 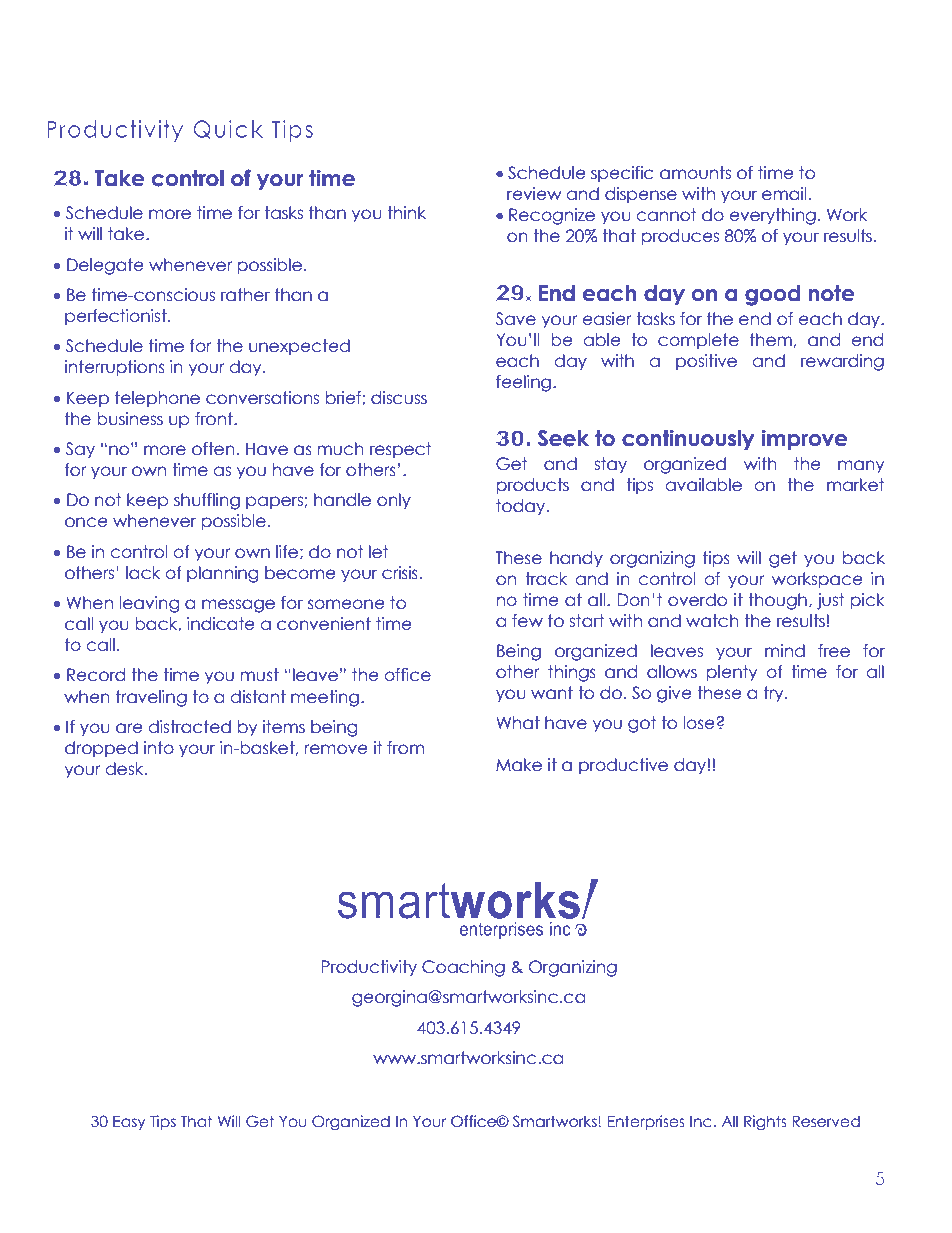 What do you see at coordinates (228, 129) in the image?
I see `Quick` at bounding box center [228, 129].
